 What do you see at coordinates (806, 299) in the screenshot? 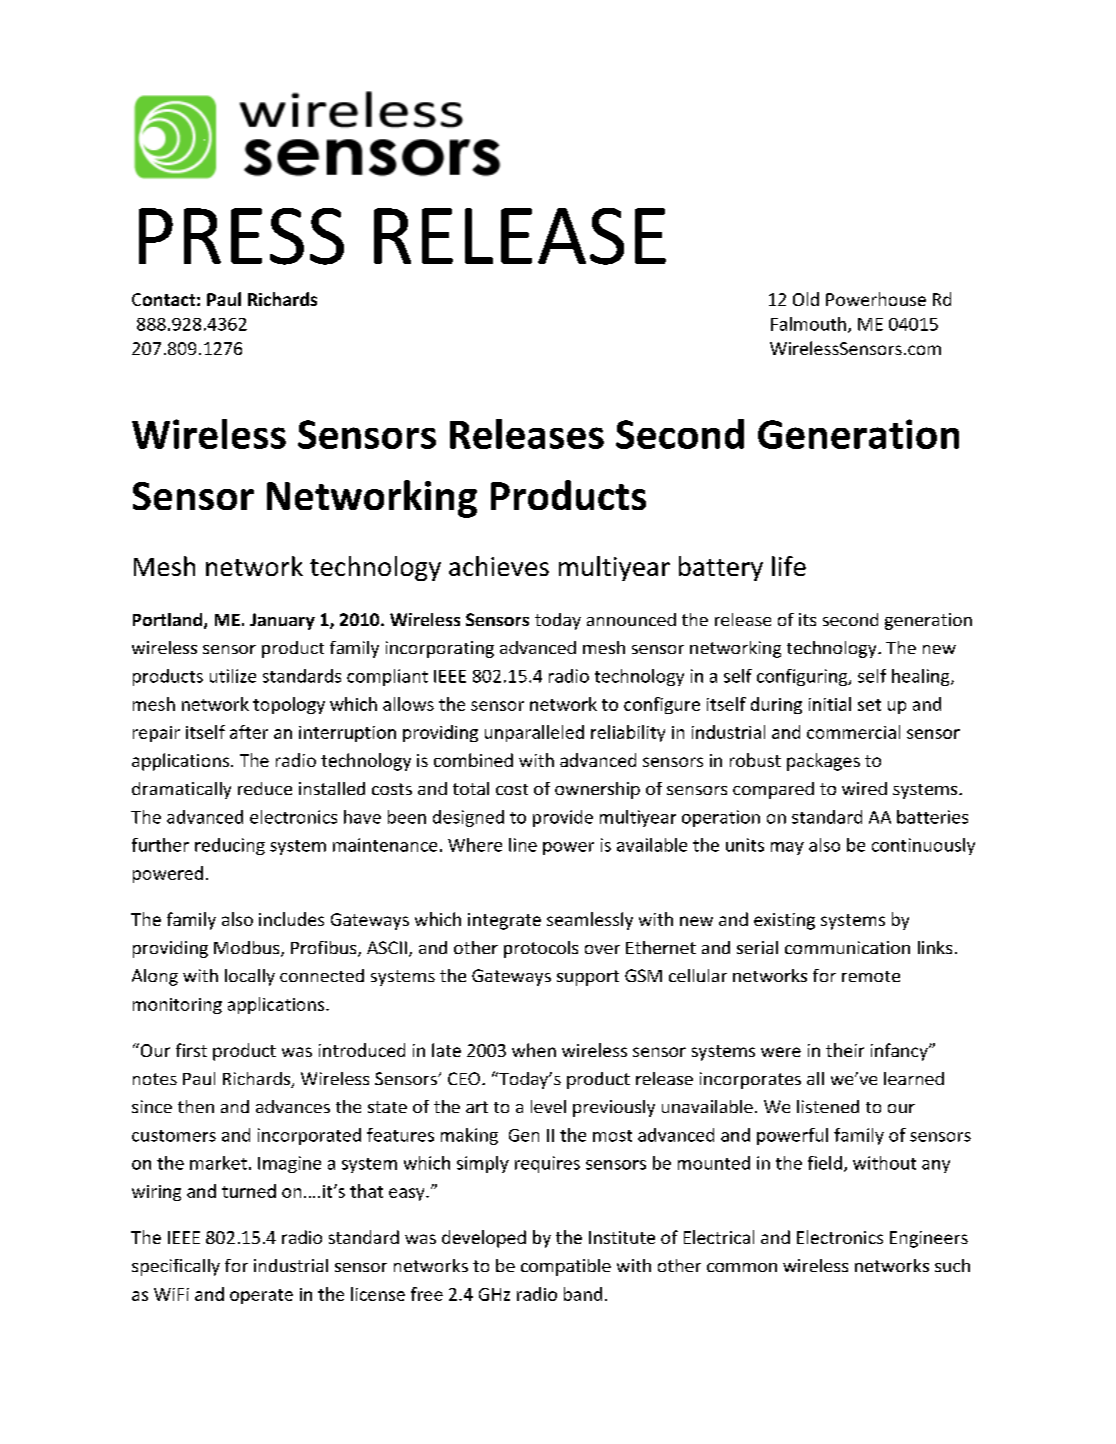
I see `Old` at bounding box center [806, 299].
